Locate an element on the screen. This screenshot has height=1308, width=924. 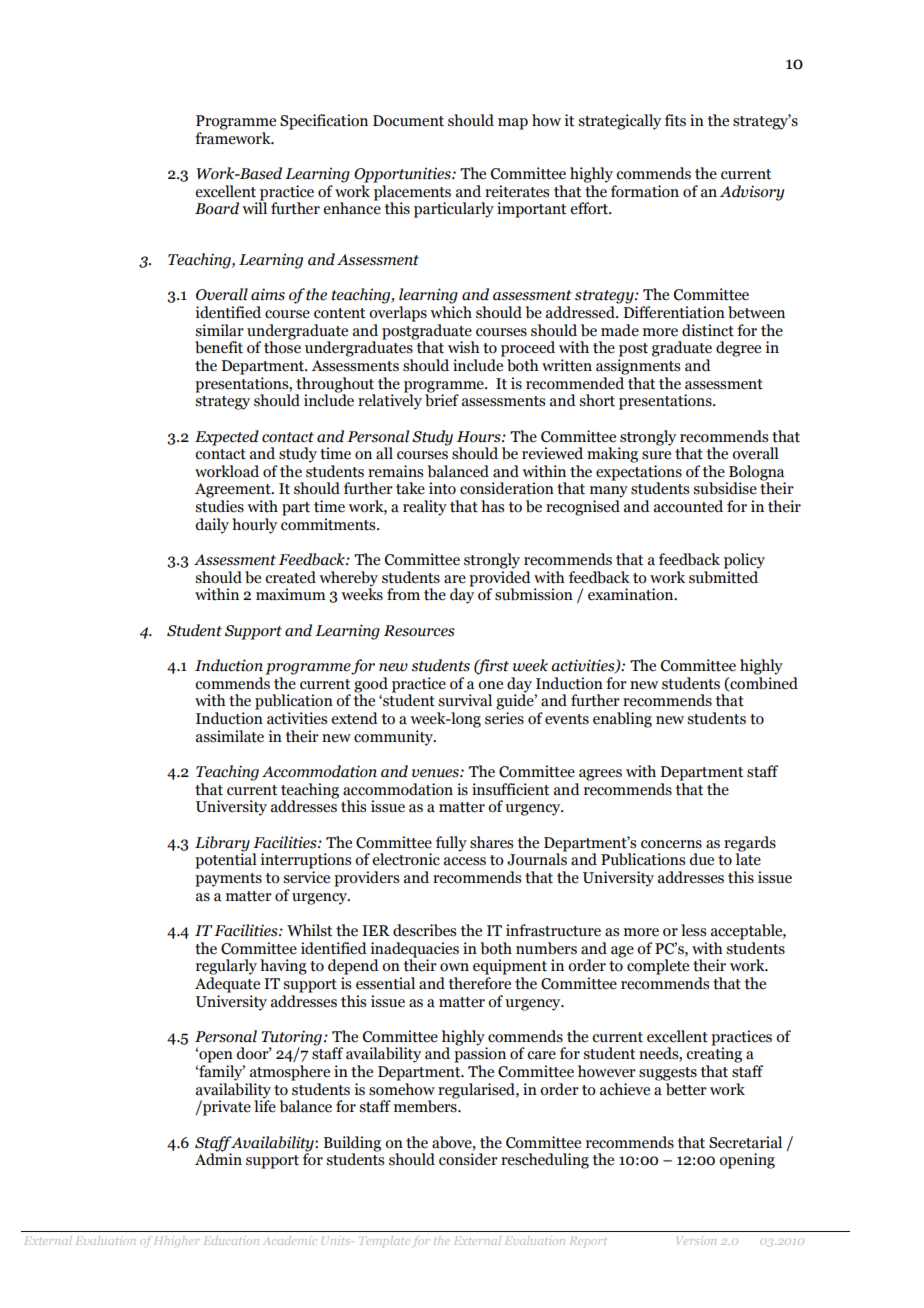
due is located at coordinates (701, 859).
